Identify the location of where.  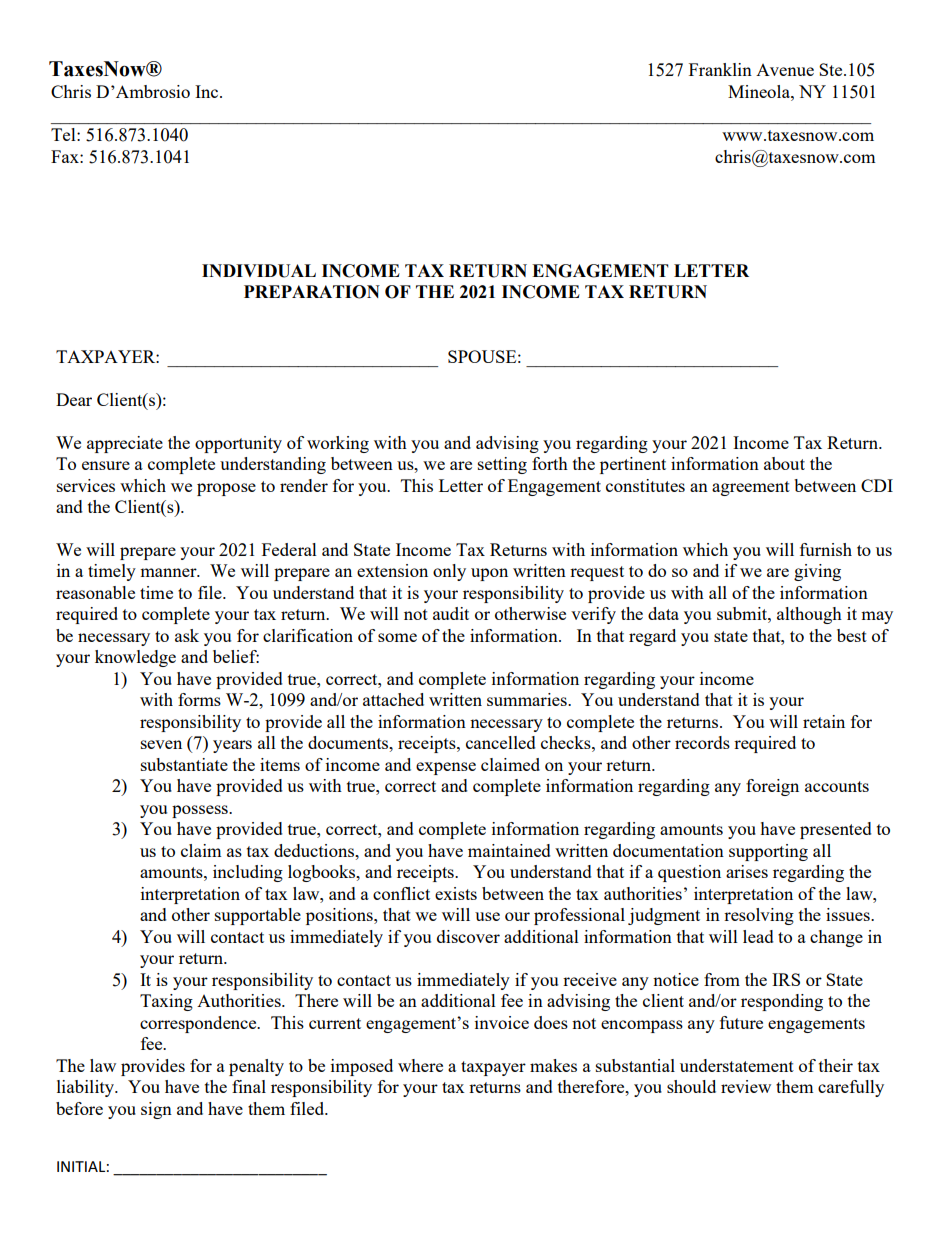
(420, 1065).
